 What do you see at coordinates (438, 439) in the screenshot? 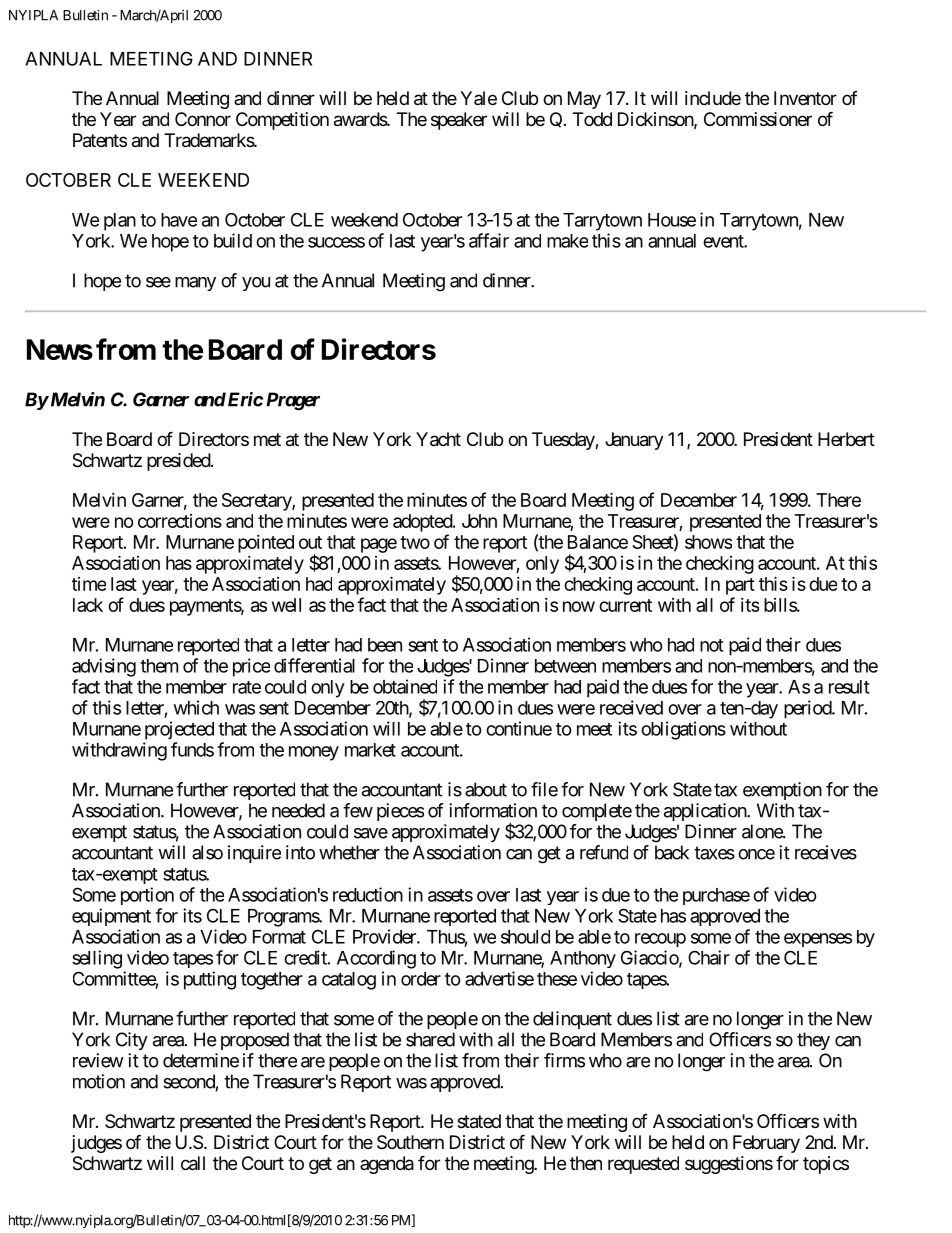
I see `Yacht` at bounding box center [438, 439].
